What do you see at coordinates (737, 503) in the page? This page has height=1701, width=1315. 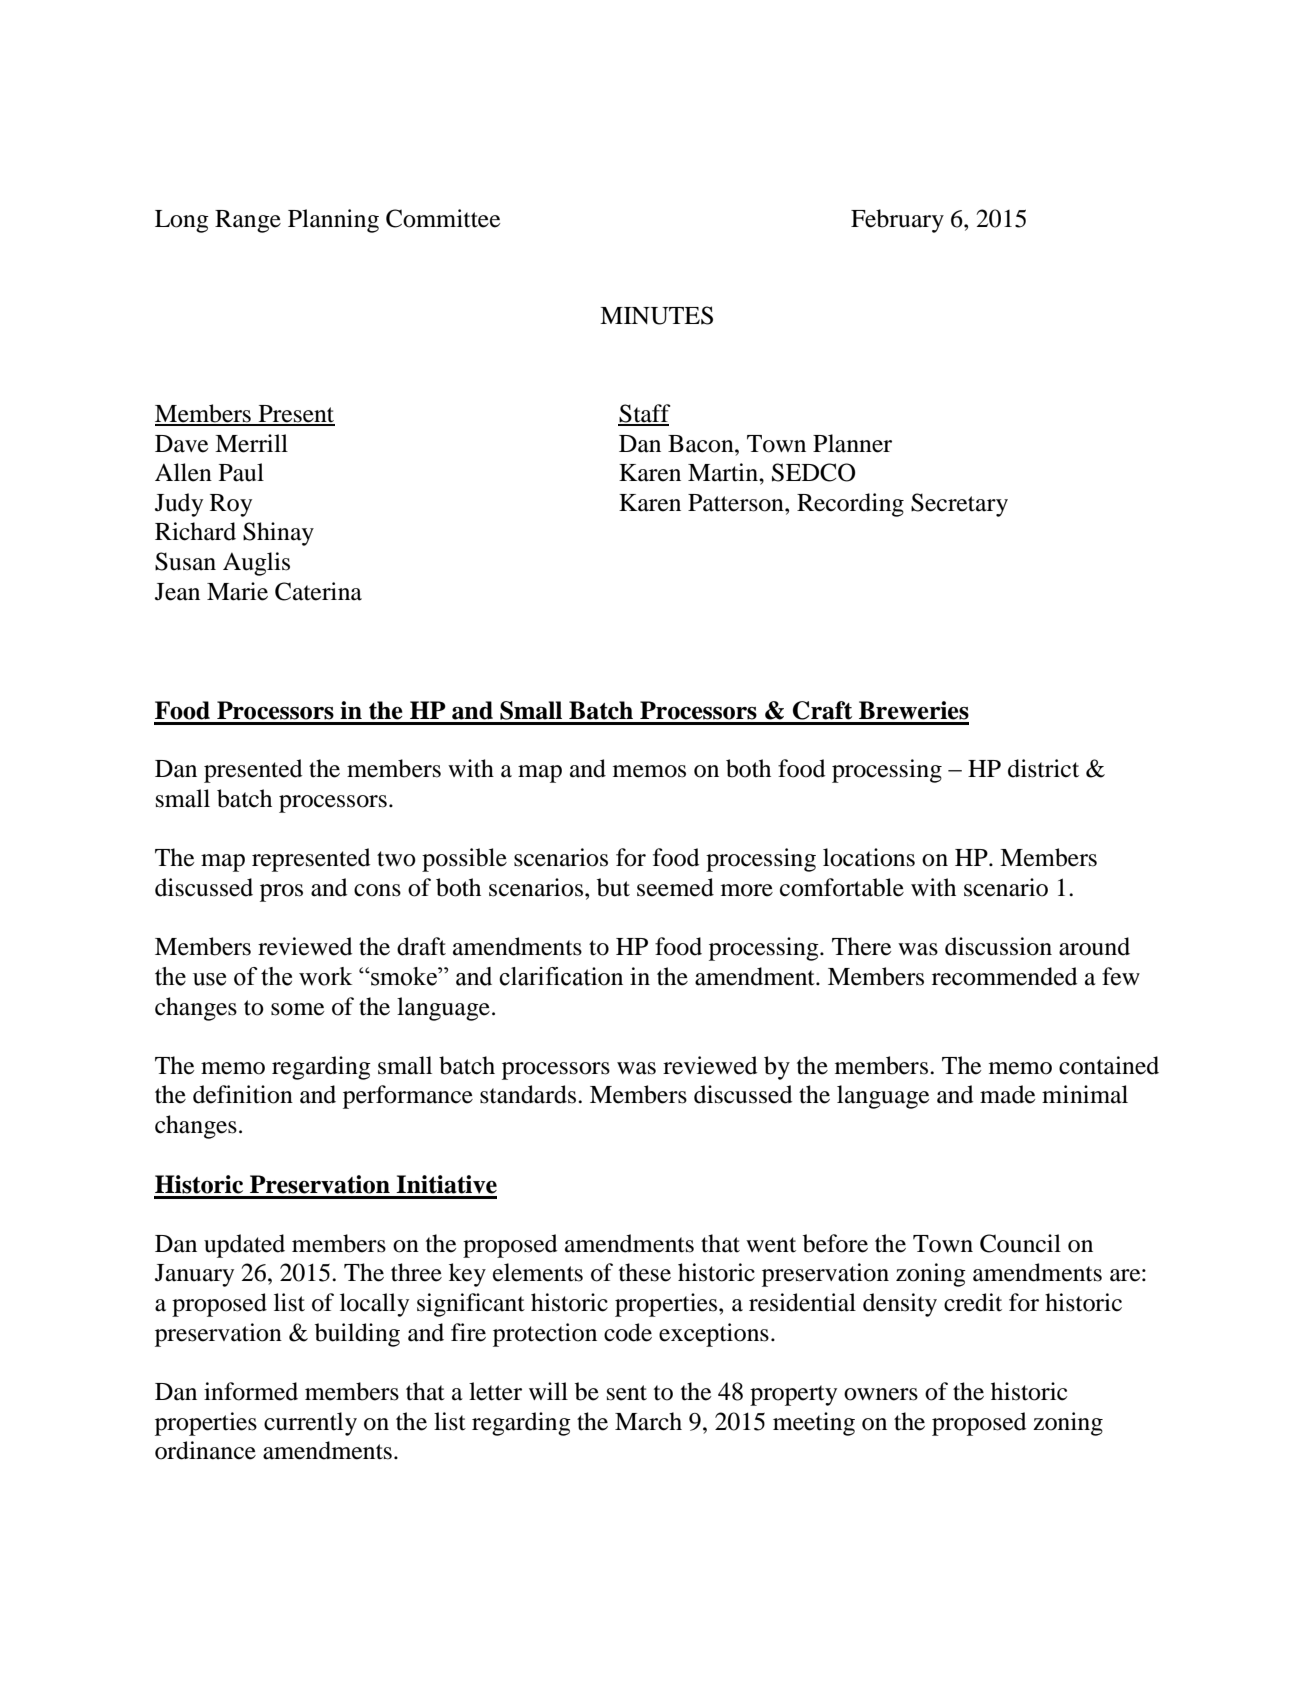 I see `Patterson` at bounding box center [737, 503].
